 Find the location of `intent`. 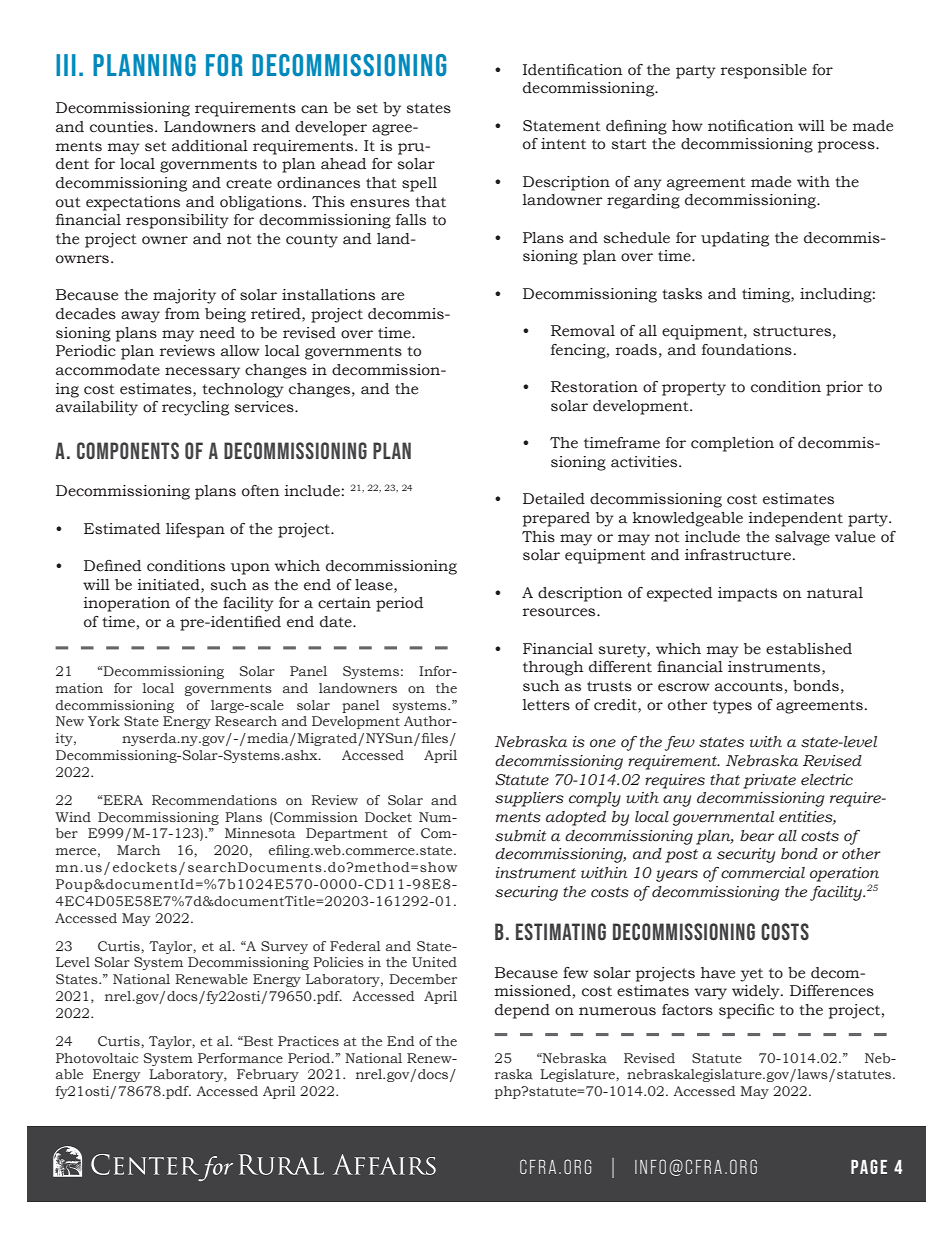

intent is located at coordinates (563, 144).
